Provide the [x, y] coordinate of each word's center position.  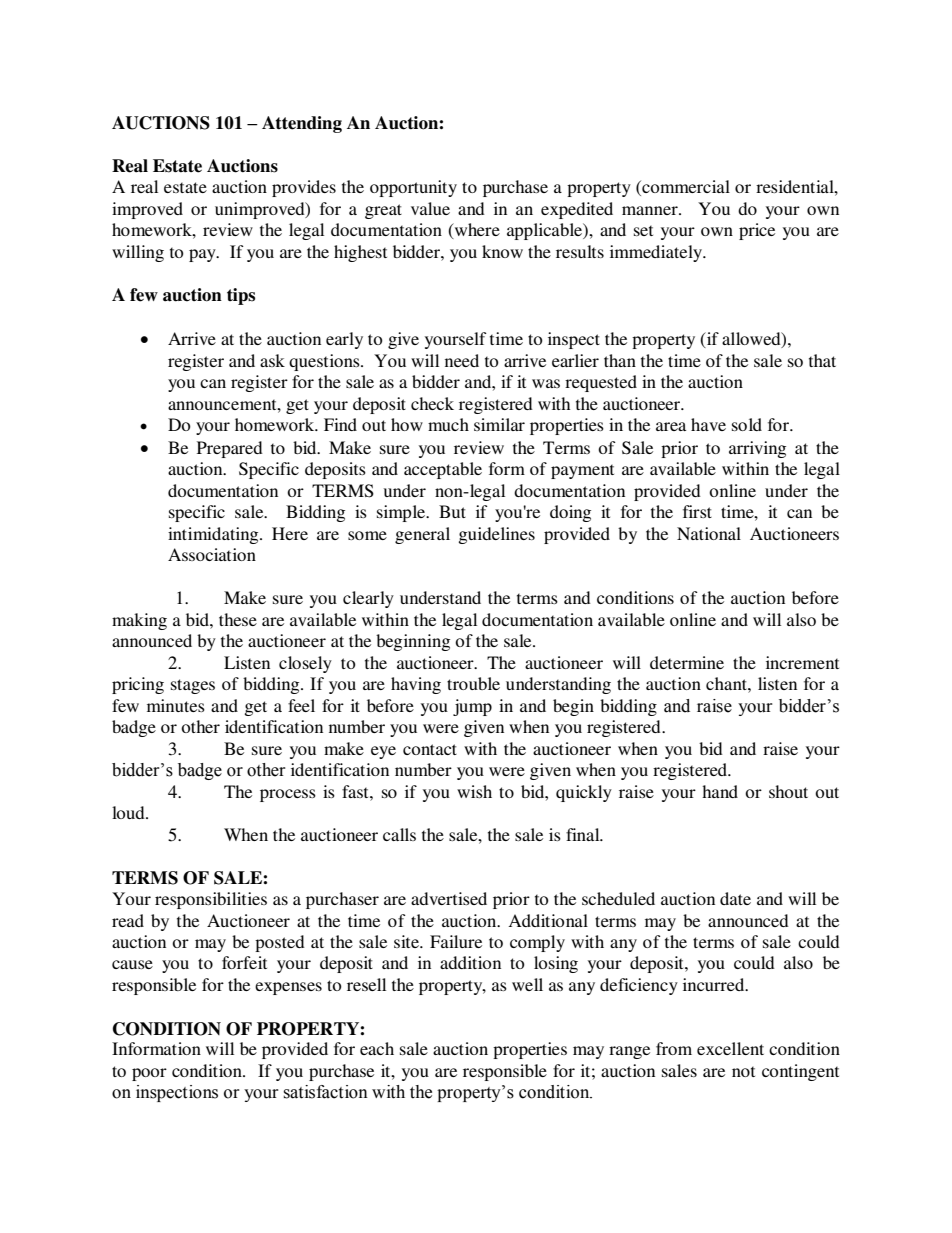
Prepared [230, 449]
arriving [757, 449]
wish [474, 791]
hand [720, 791]
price [757, 231]
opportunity [413, 188]
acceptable [443, 470]
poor [149, 1074]
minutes [176, 705]
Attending [302, 124]
